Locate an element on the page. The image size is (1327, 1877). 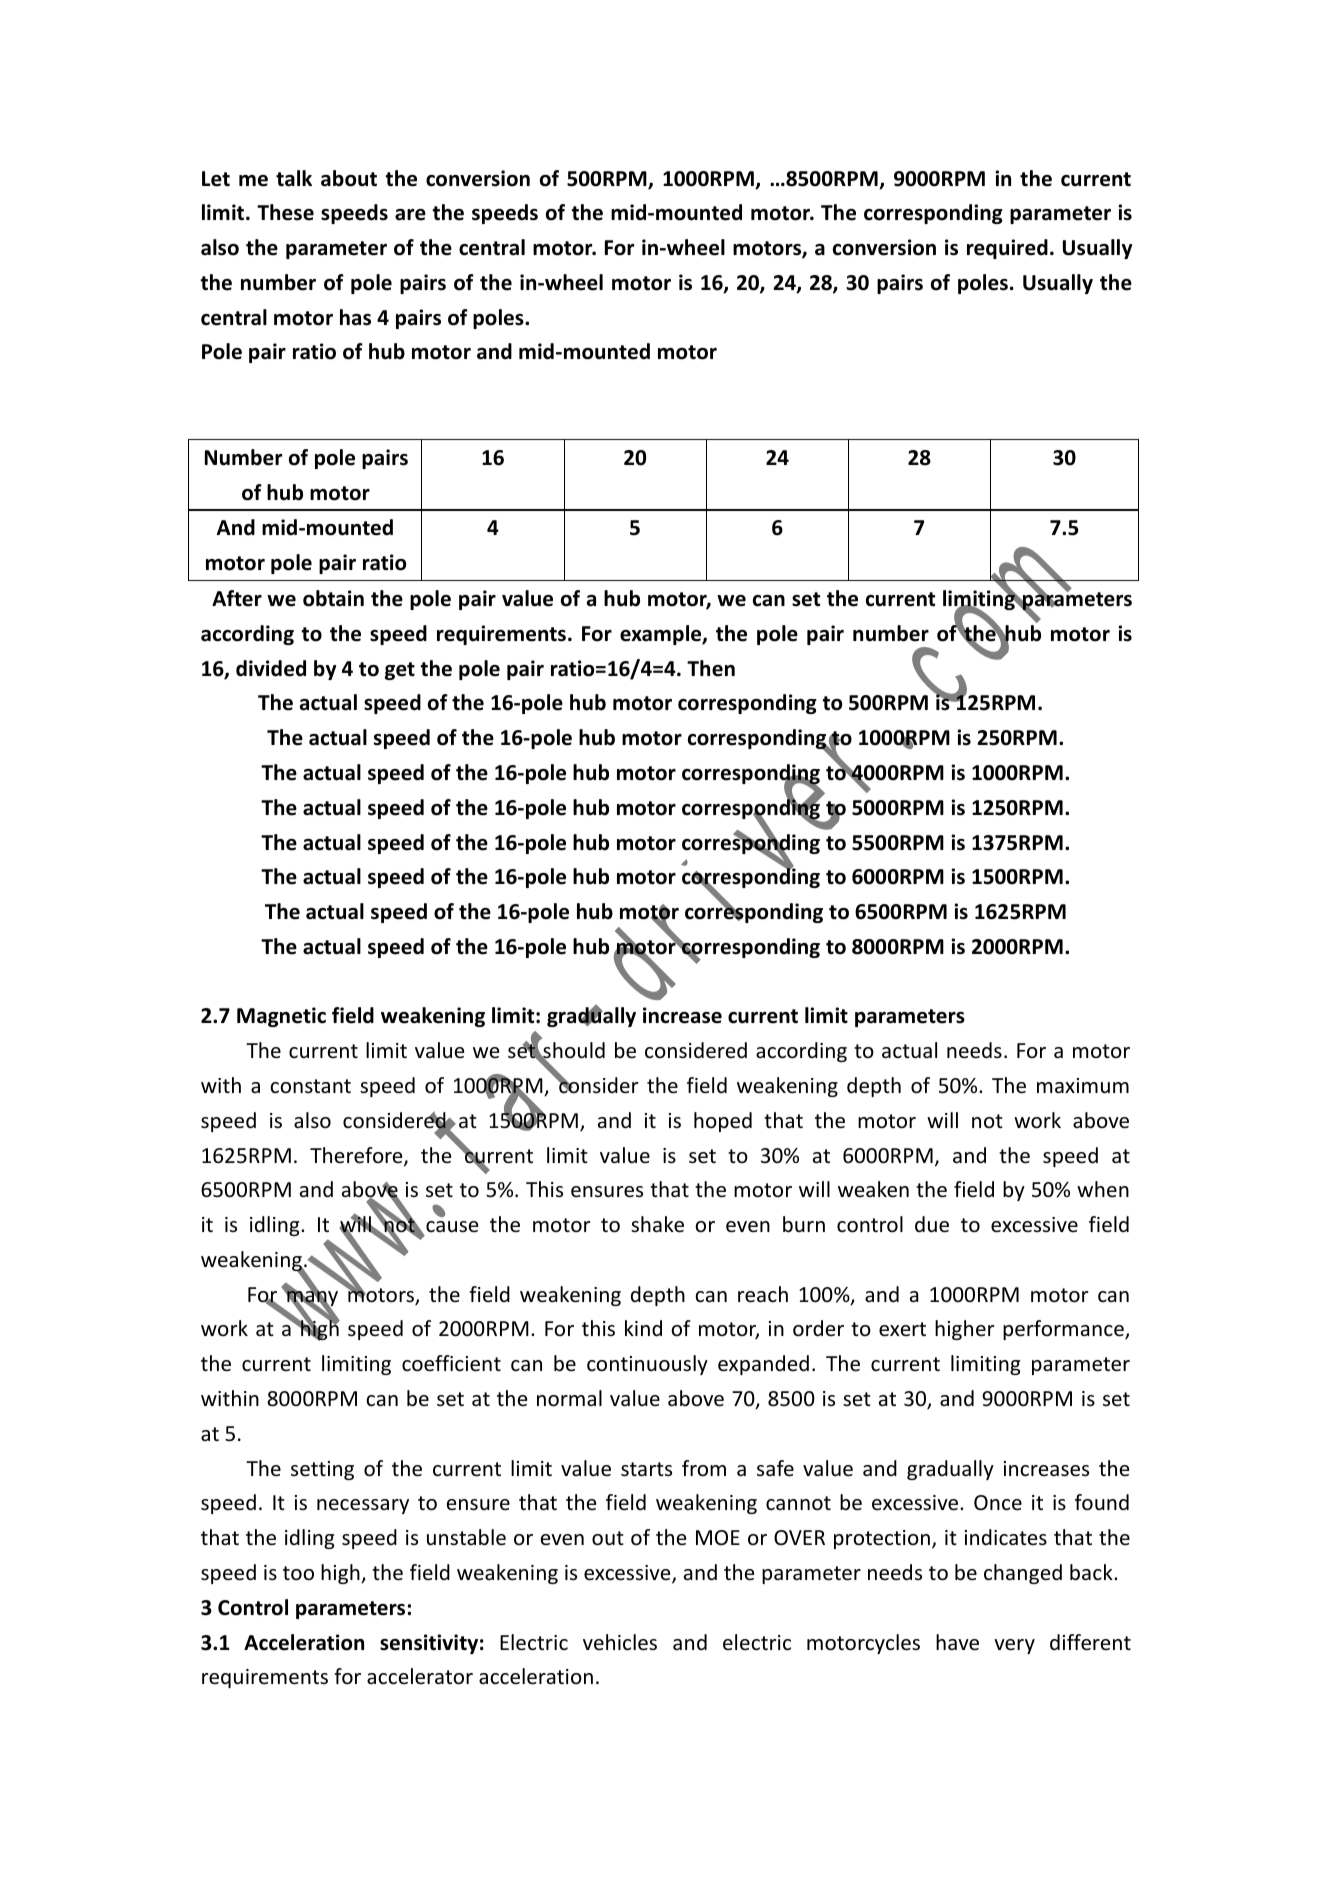
These is located at coordinates (285, 212).
